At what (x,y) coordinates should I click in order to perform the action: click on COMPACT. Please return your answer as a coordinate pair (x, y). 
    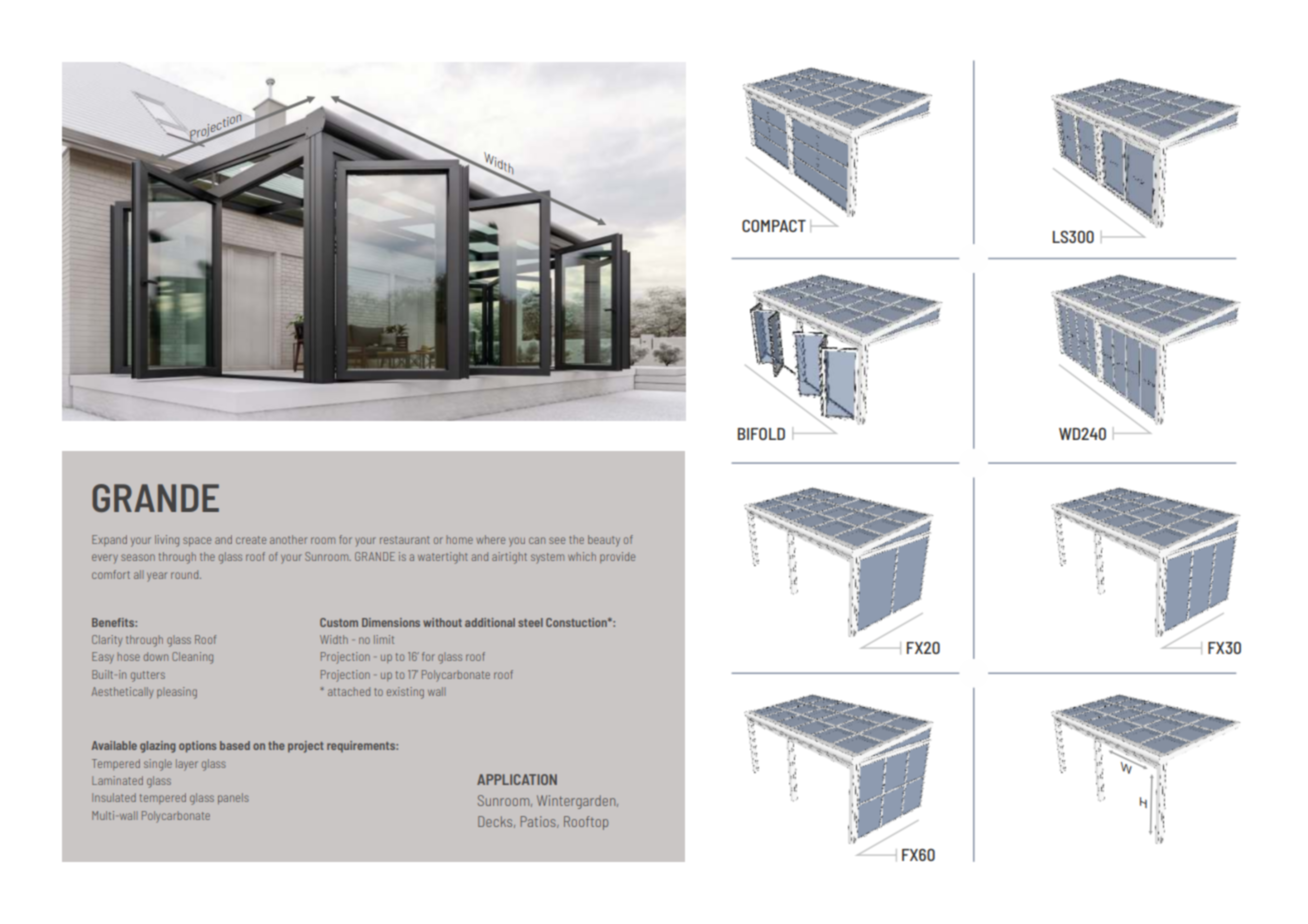
    Looking at the image, I should click on (774, 226).
